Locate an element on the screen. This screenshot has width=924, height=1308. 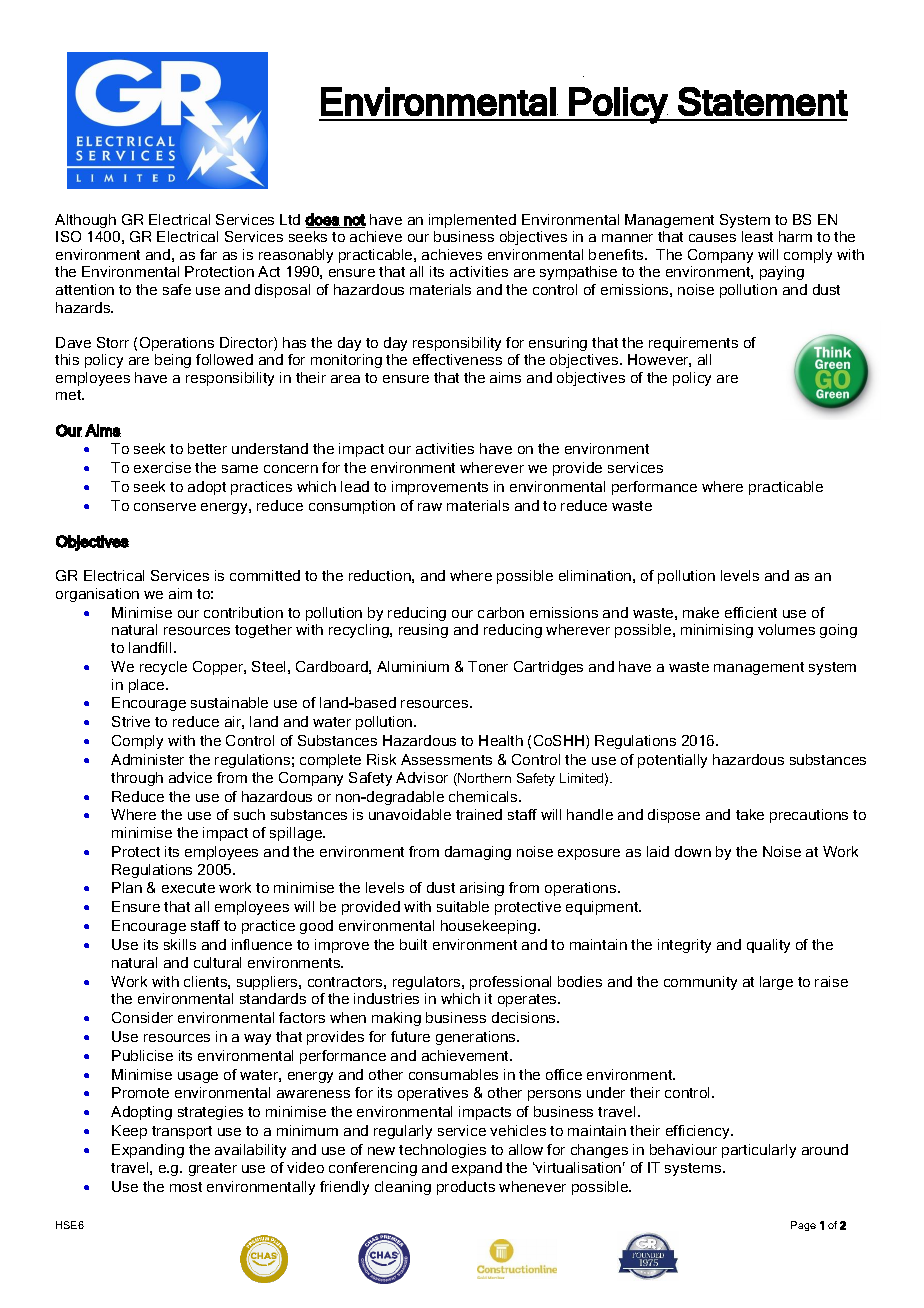
implemented is located at coordinates (472, 221).
